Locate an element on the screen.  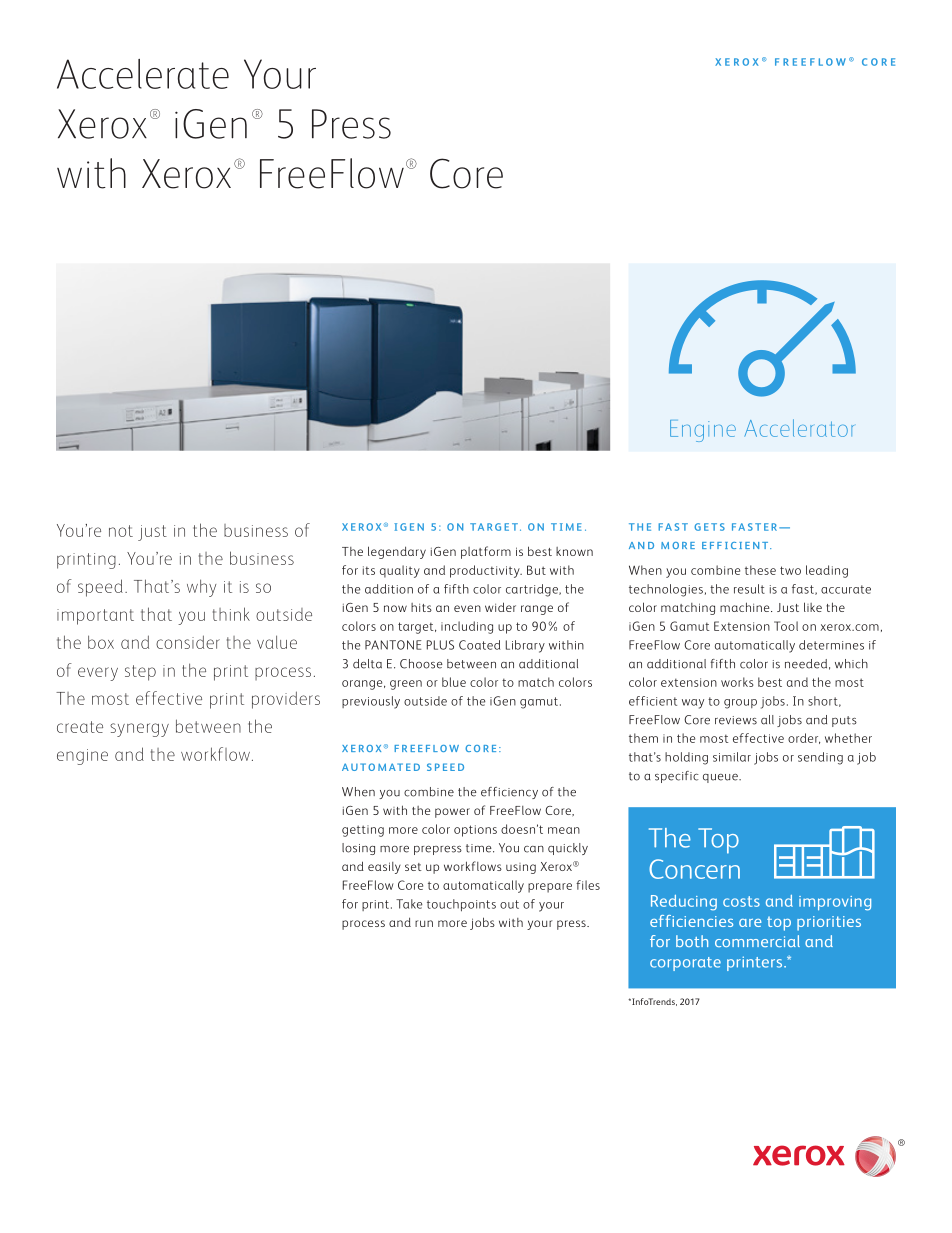
run is located at coordinates (424, 923).
